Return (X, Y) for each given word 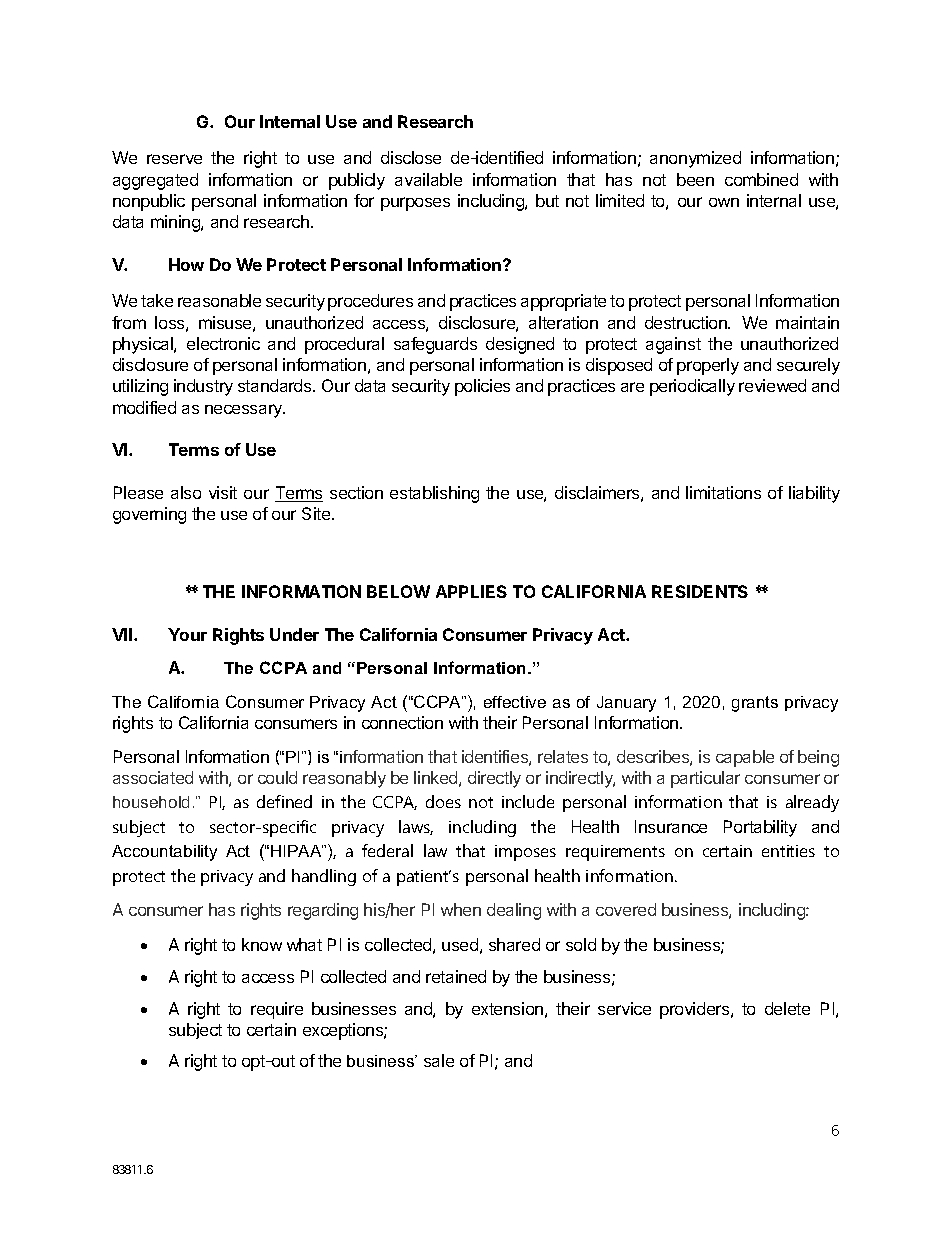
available (428, 179)
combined (761, 179)
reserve (174, 159)
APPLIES (471, 591)
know (262, 944)
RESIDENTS (700, 591)
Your (187, 634)
